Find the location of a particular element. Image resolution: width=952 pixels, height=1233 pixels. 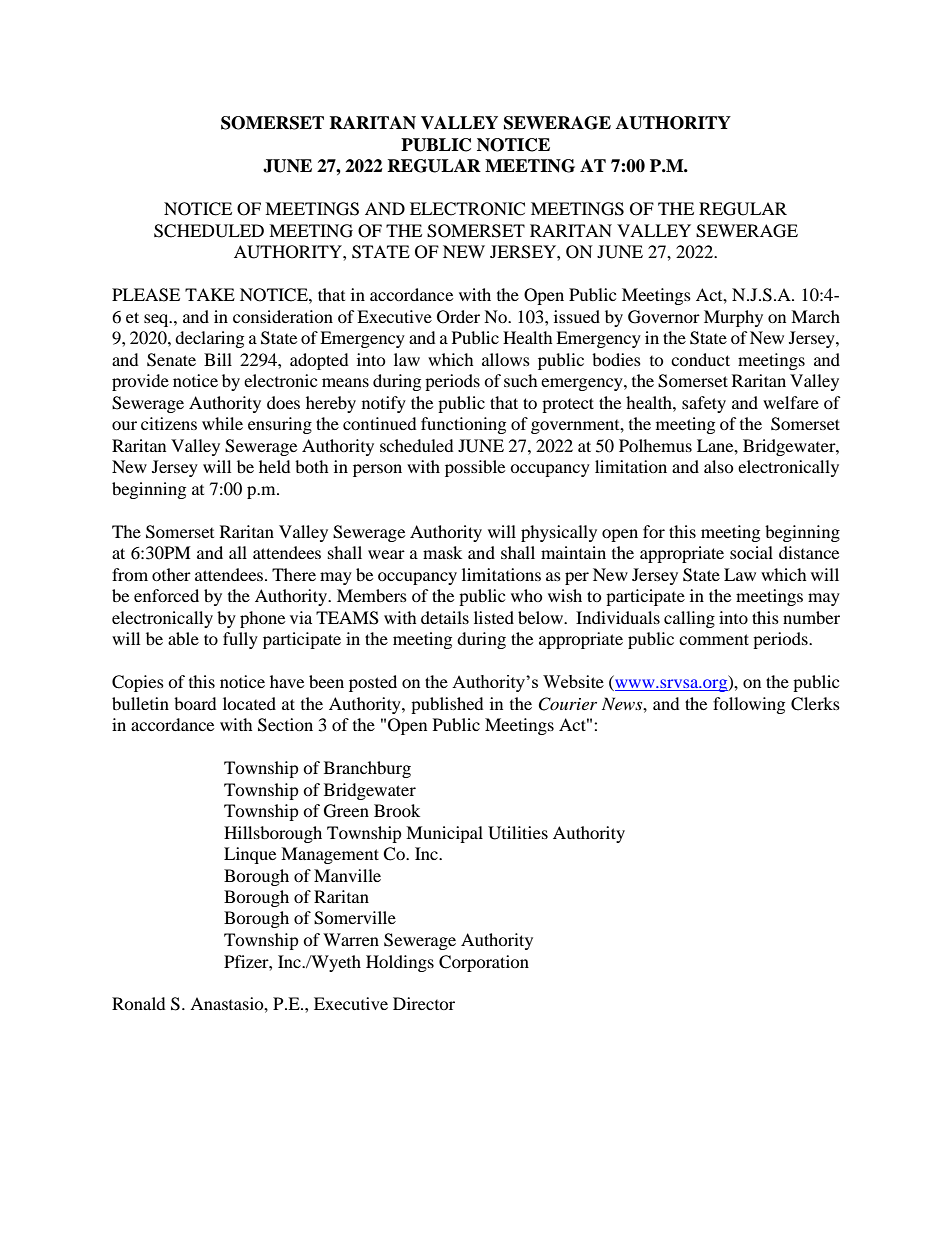

social is located at coordinates (751, 552).
